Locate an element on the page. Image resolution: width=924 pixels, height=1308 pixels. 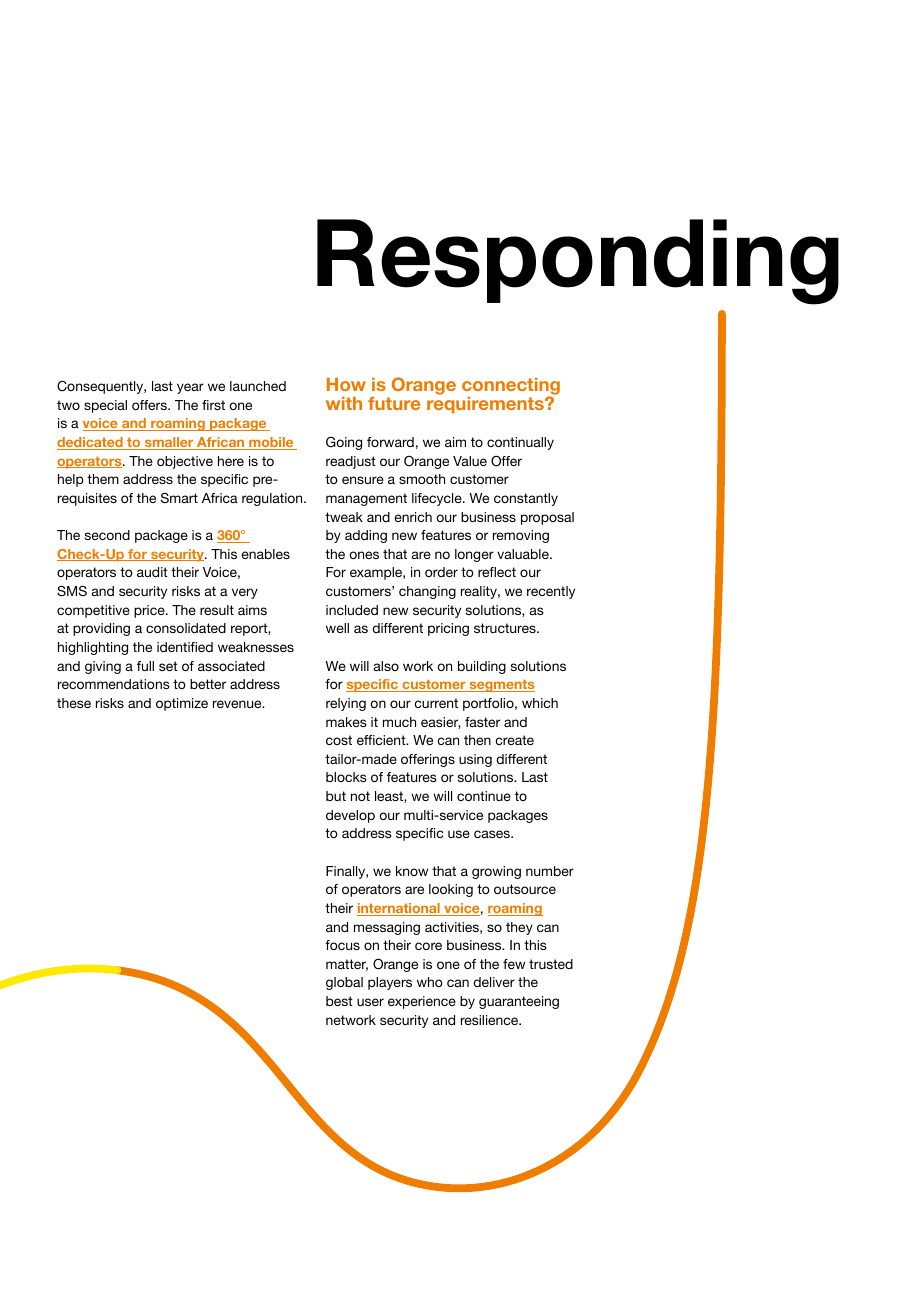
well is located at coordinates (337, 628).
